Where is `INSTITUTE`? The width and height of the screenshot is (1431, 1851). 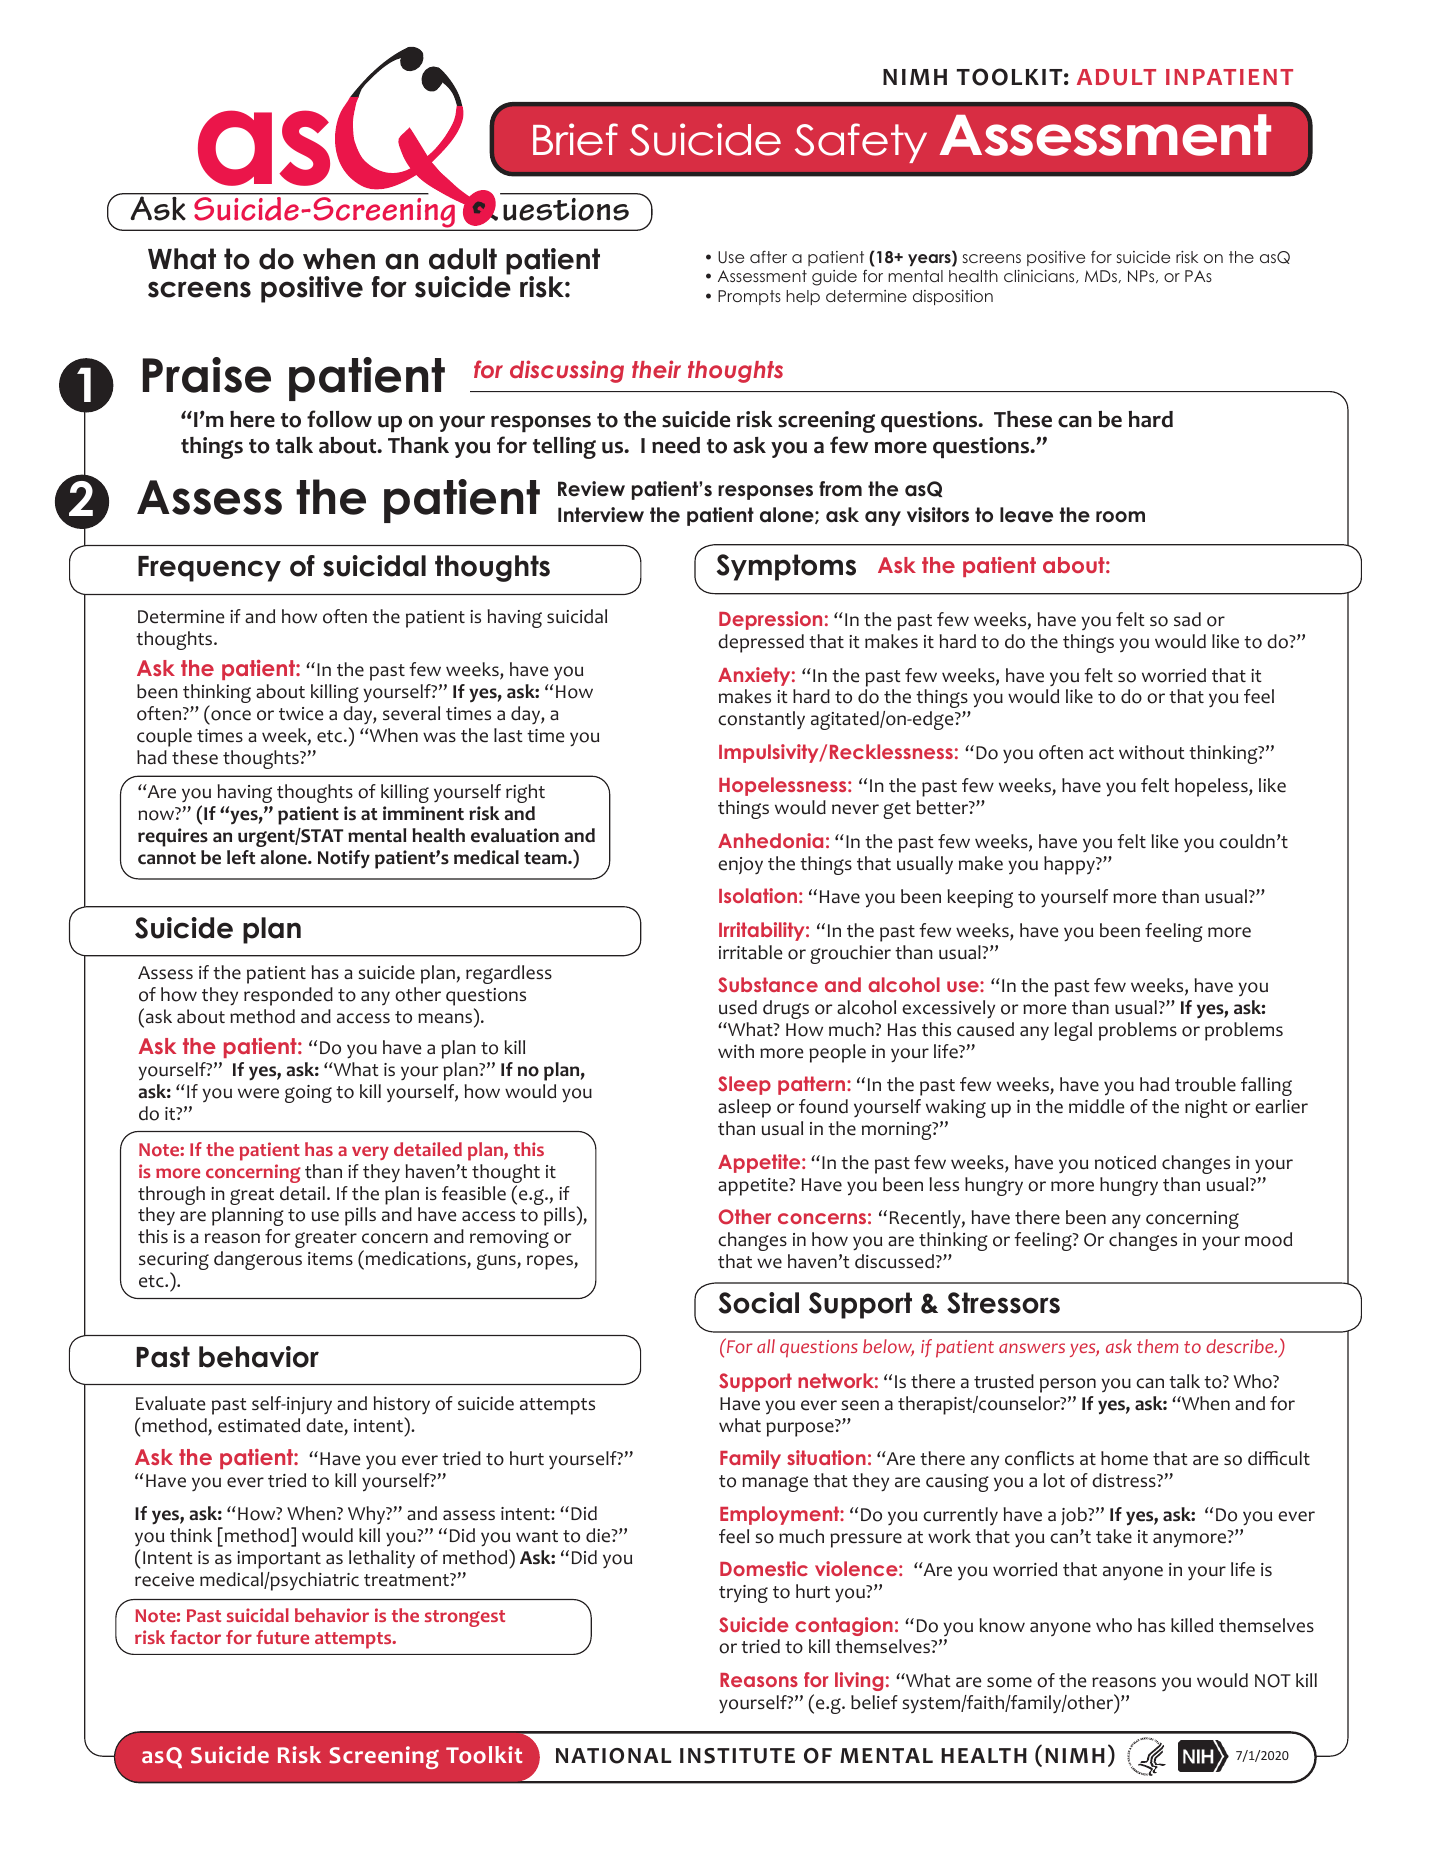 INSTITUTE is located at coordinates (737, 1756).
